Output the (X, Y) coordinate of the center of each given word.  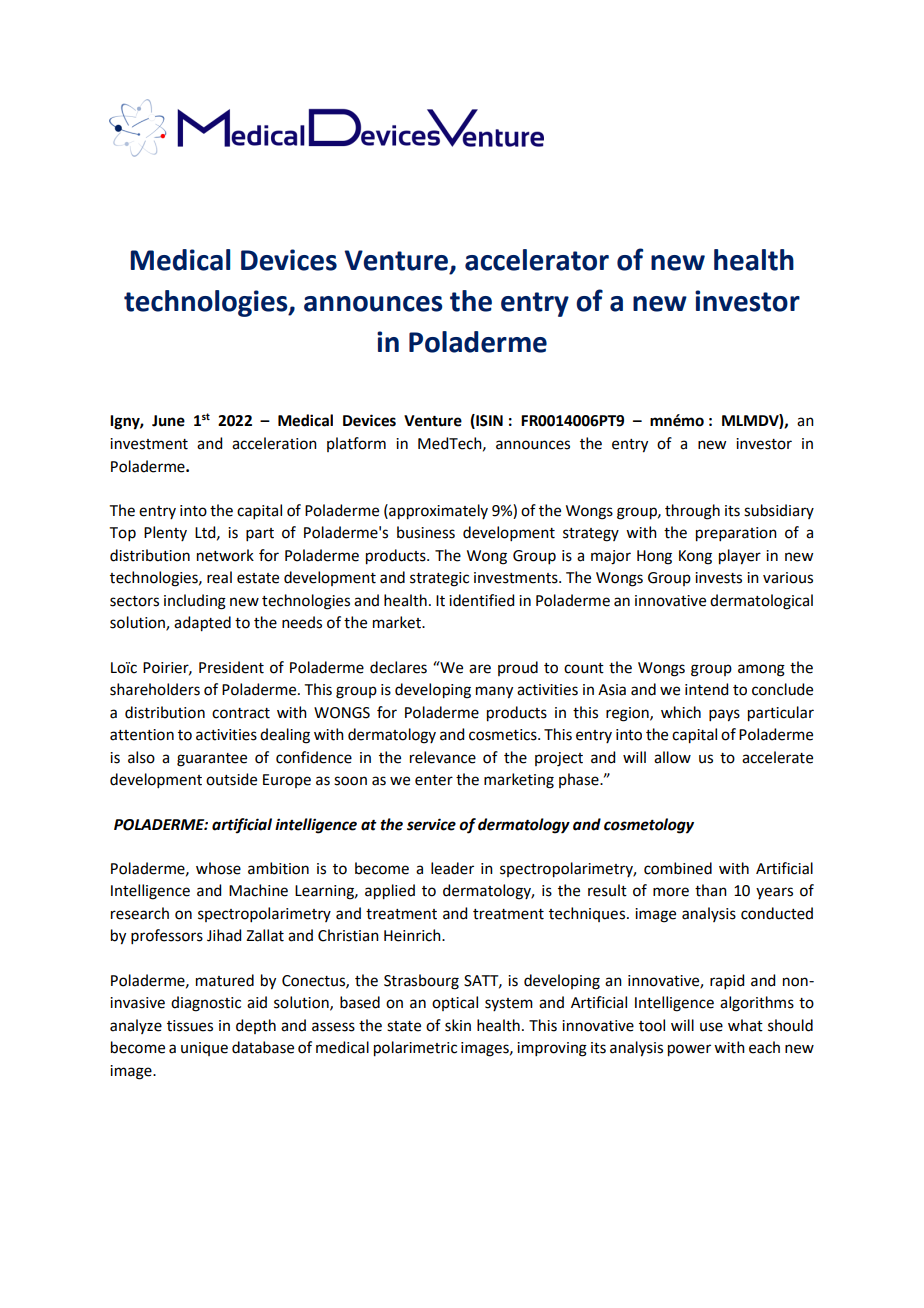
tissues (190, 1026)
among (761, 670)
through (692, 512)
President (231, 667)
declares (398, 667)
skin (458, 1025)
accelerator (537, 260)
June (168, 421)
